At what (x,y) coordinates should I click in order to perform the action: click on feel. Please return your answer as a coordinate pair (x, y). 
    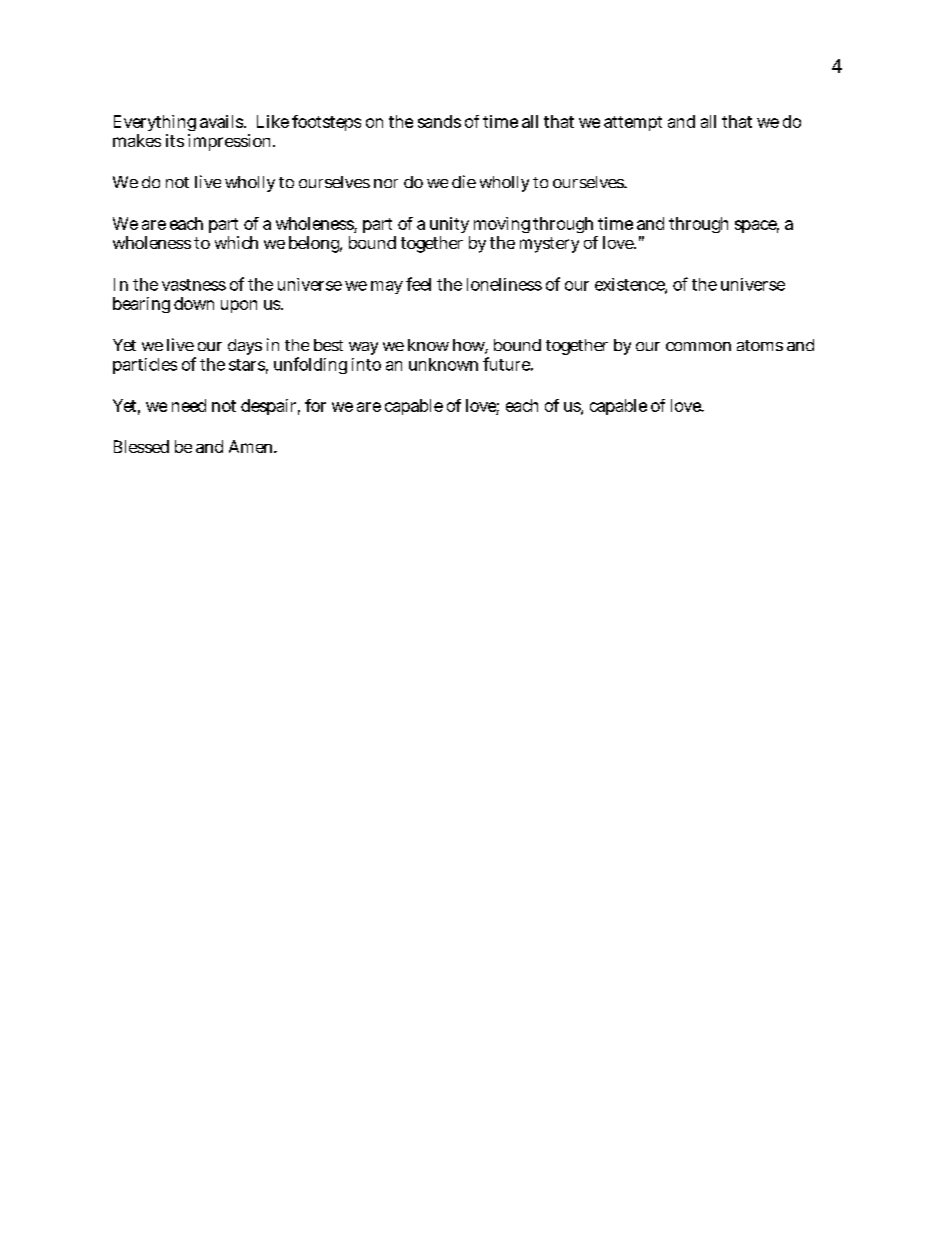
    Looking at the image, I should click on (418, 284).
